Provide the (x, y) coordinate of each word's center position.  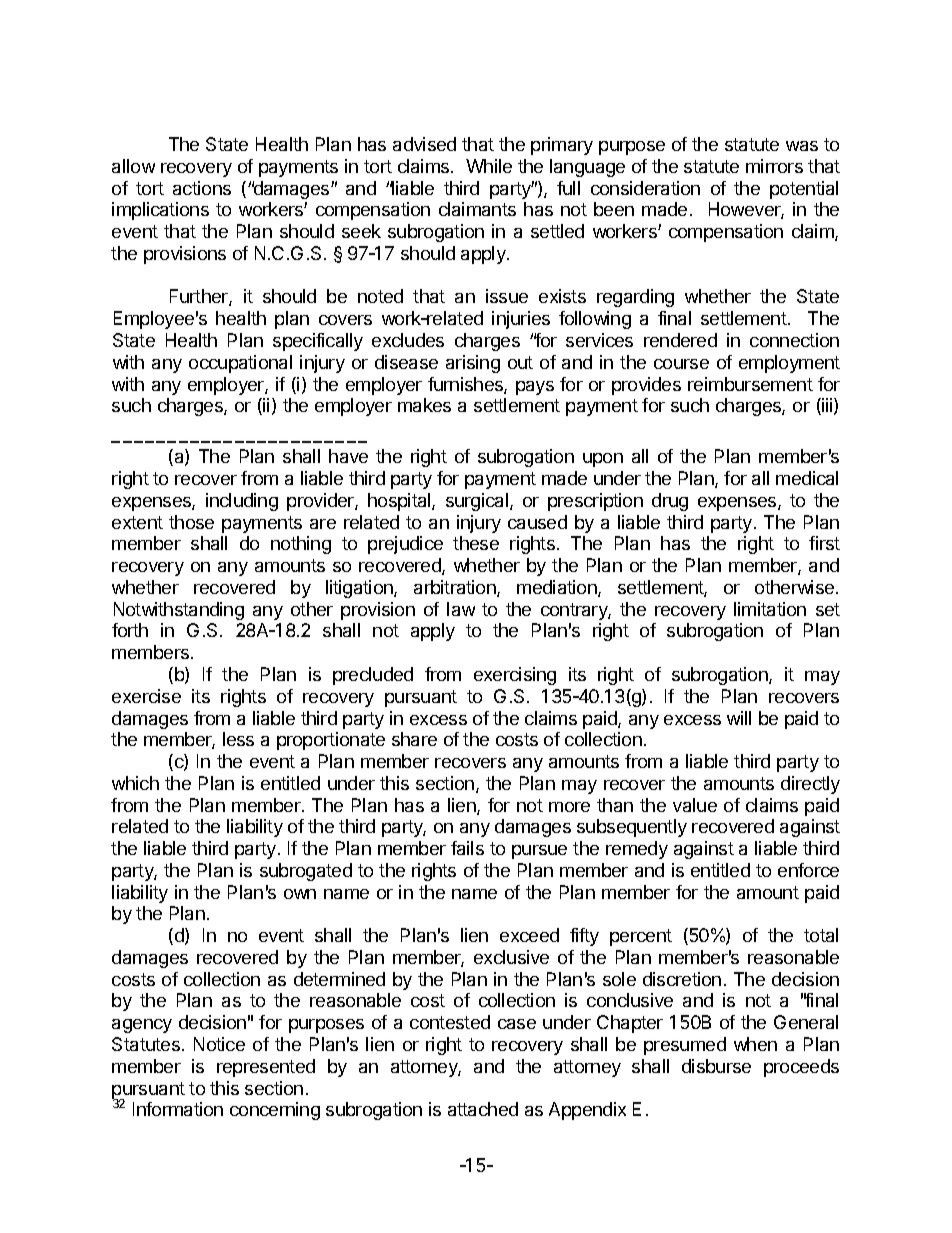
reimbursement (750, 384)
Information (178, 1109)
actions (202, 188)
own (300, 894)
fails (467, 848)
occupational (240, 364)
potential (804, 190)
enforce (808, 870)
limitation (770, 609)
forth (130, 630)
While (489, 166)
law (461, 609)
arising (473, 364)
